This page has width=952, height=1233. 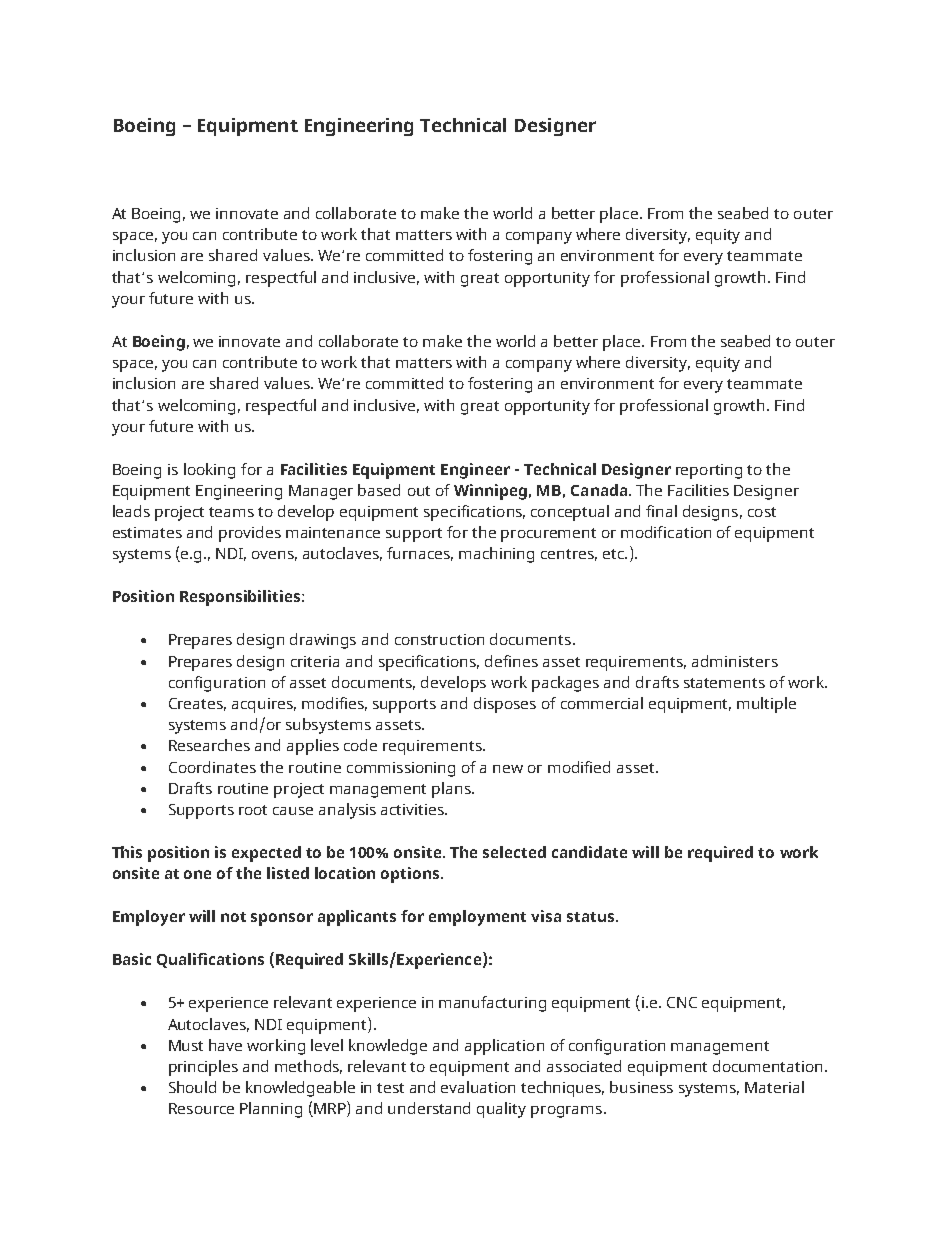 I want to click on evaluation, so click(x=478, y=1087).
